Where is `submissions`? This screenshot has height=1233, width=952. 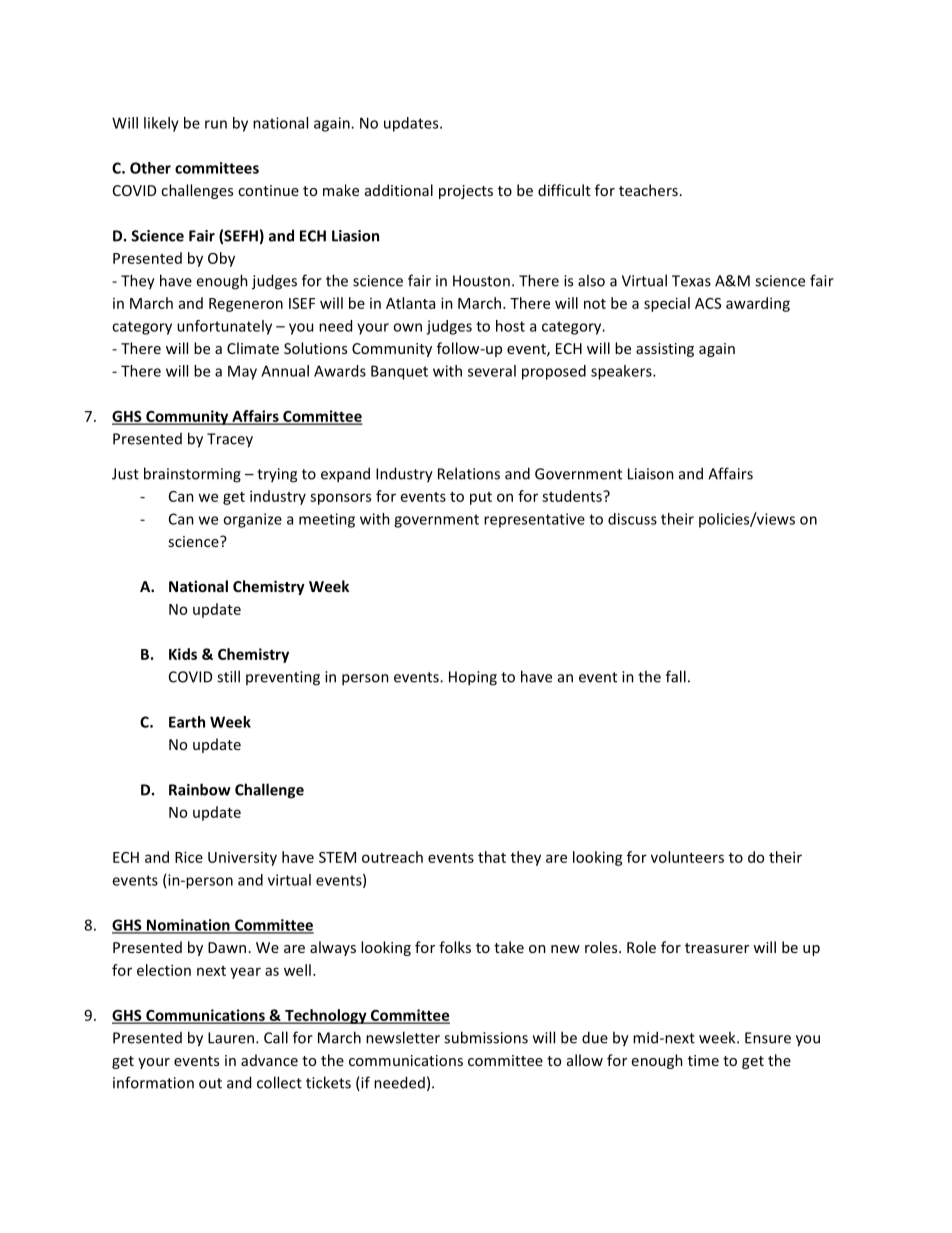
submissions is located at coordinates (486, 1037).
